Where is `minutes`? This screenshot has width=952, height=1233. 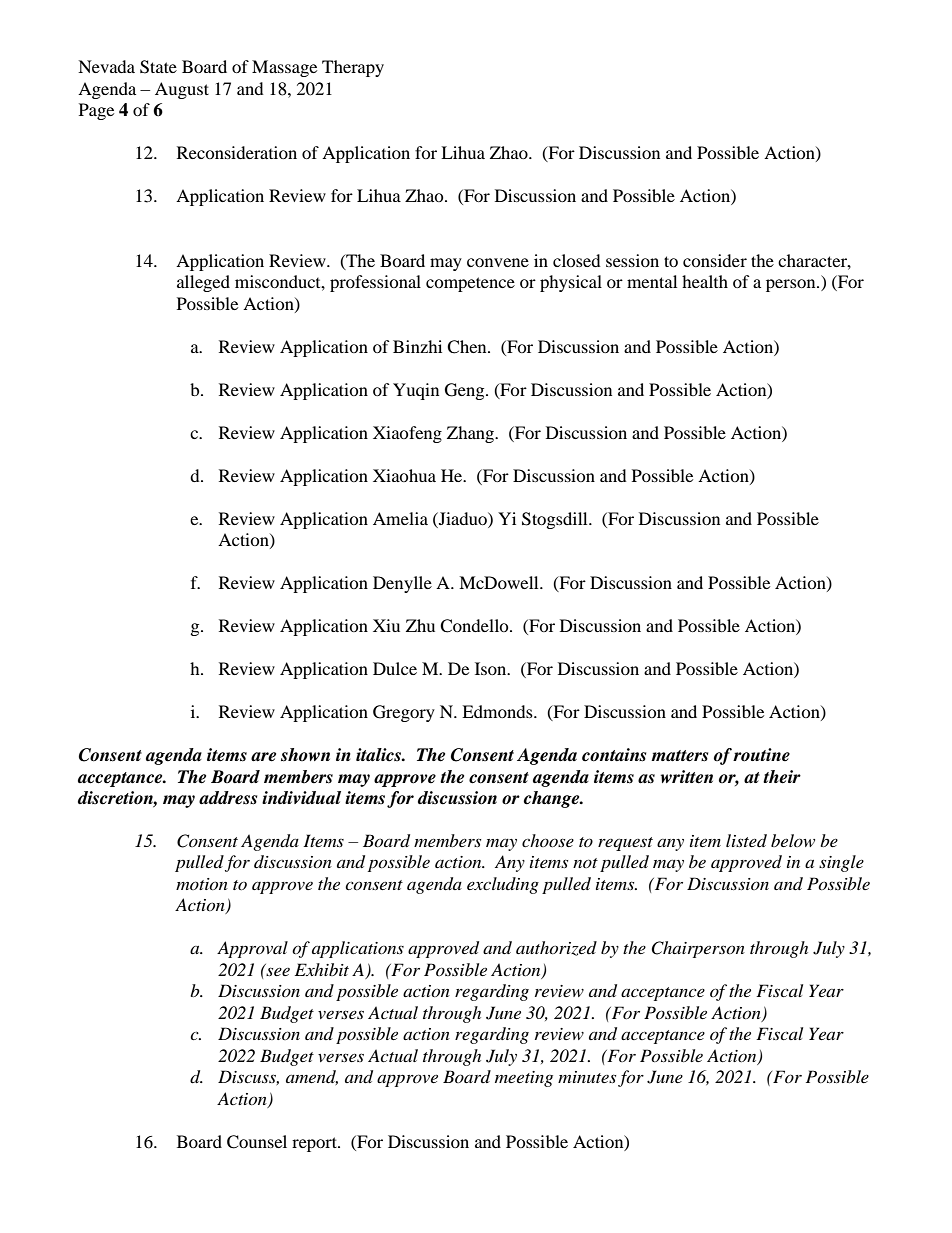 minutes is located at coordinates (587, 1077).
